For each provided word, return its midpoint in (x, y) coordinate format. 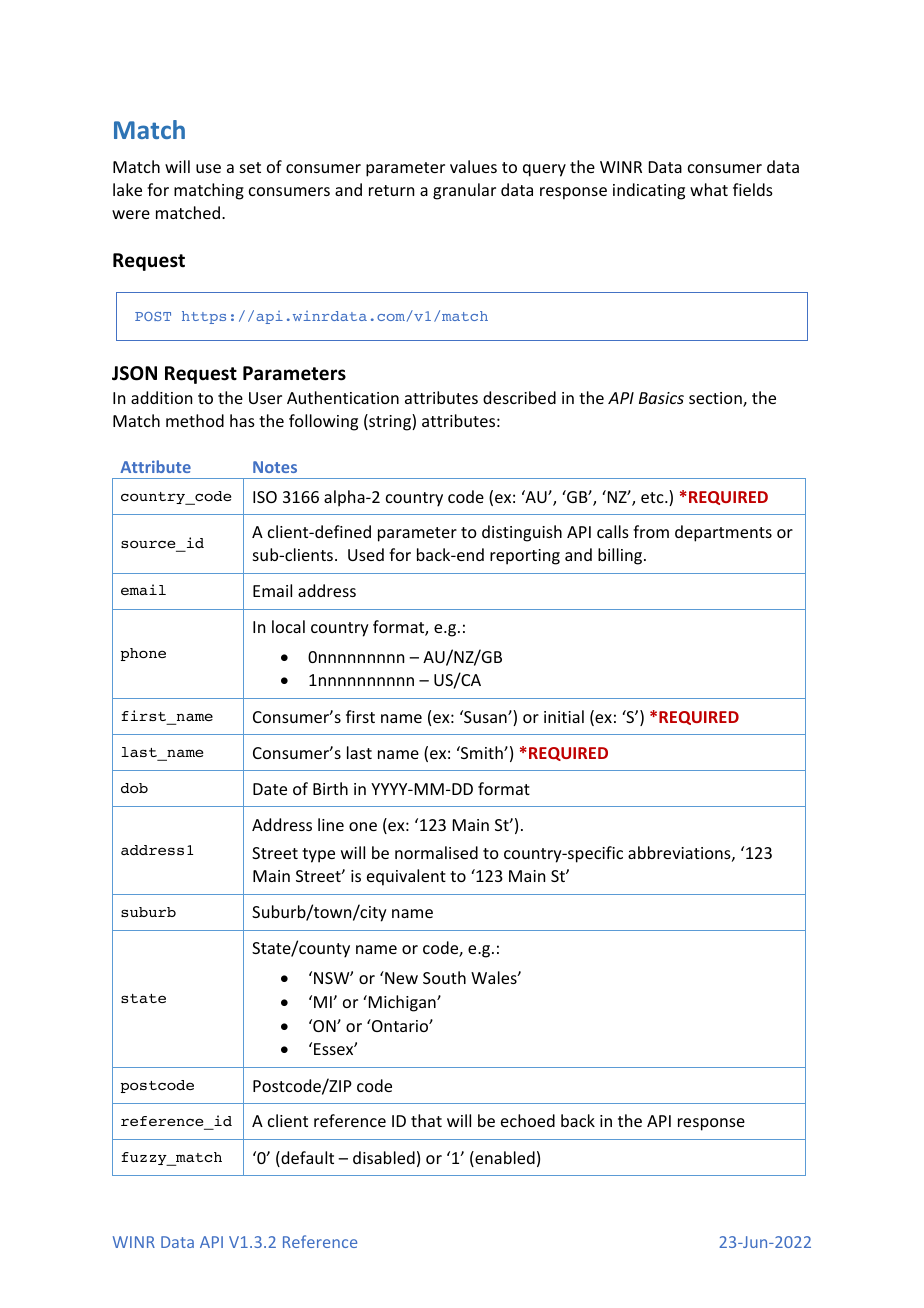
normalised (436, 852)
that (426, 1120)
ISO (265, 497)
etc (653, 497)
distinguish (522, 533)
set (250, 167)
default (306, 1159)
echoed (528, 1120)
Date (270, 789)
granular (464, 191)
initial (564, 716)
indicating (649, 191)
